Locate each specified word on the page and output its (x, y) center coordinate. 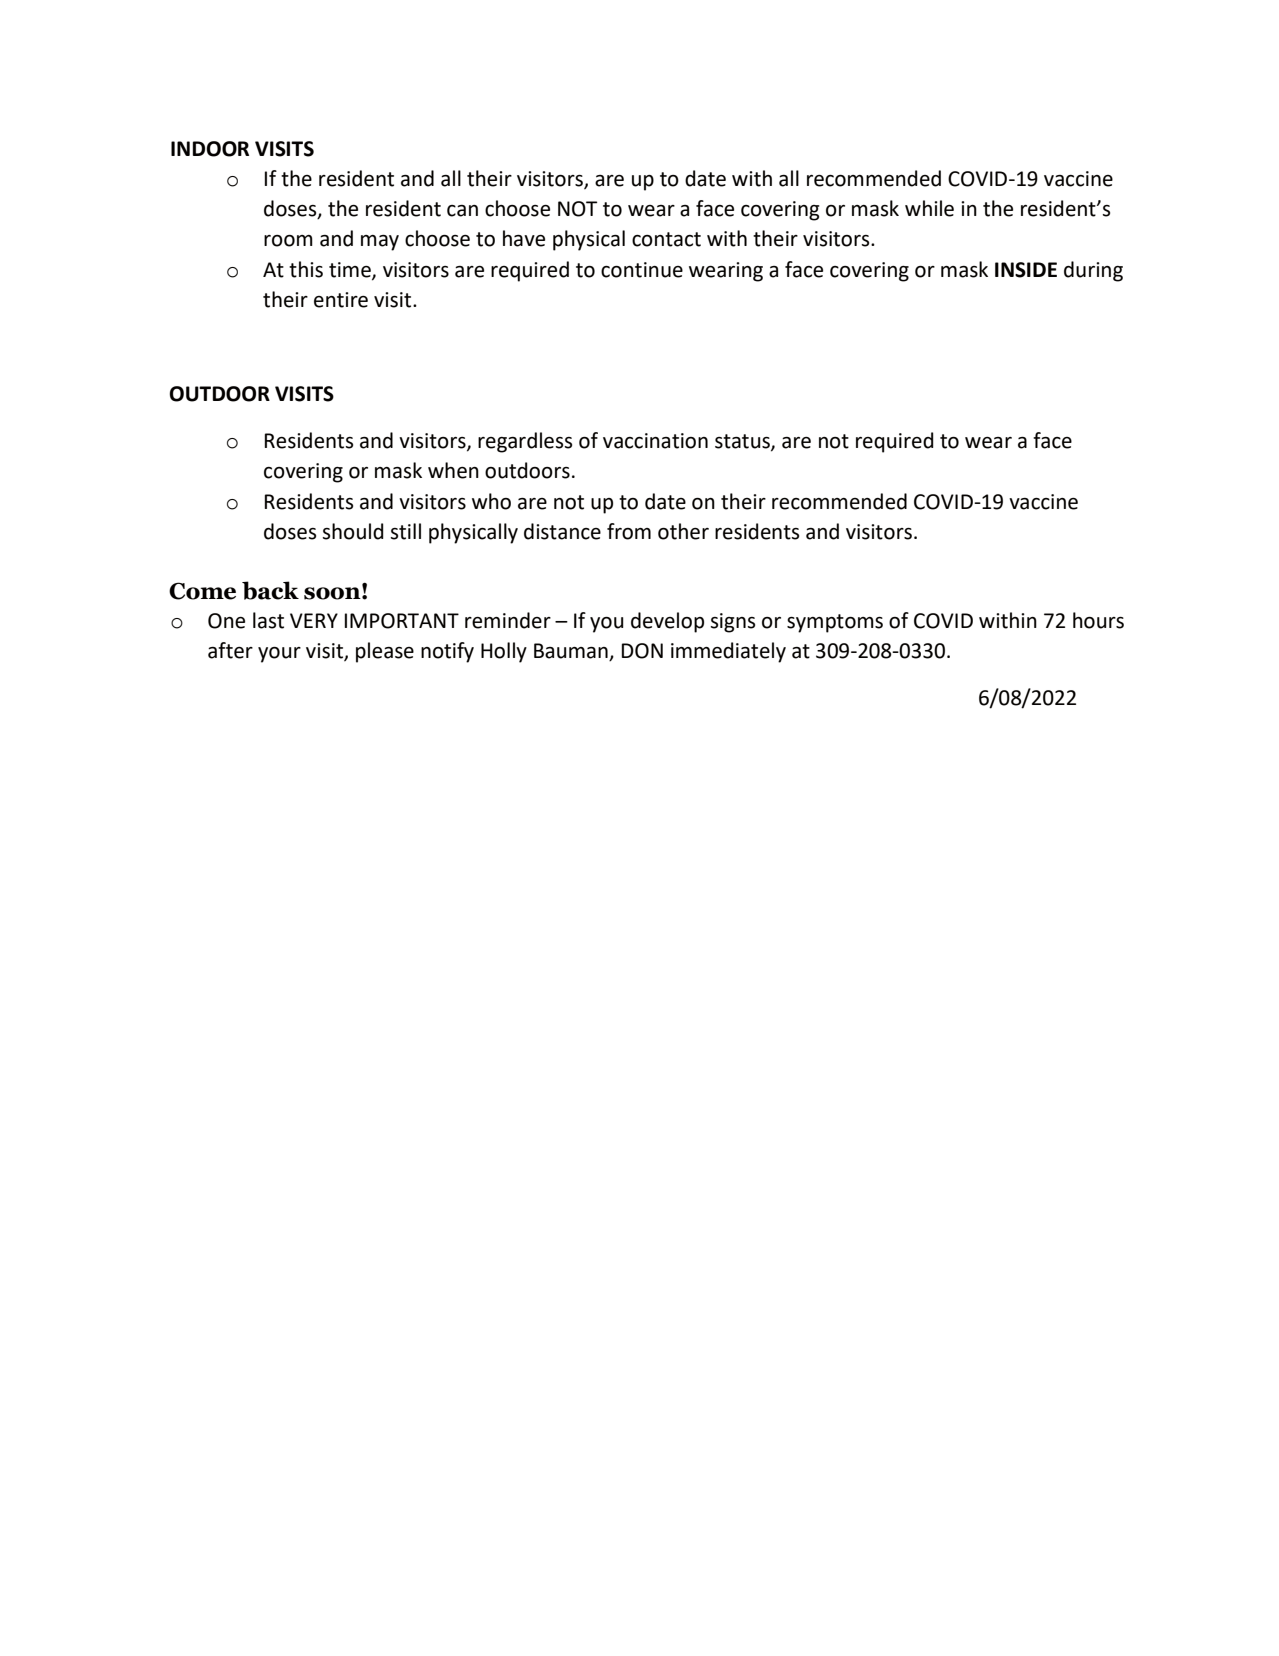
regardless (525, 442)
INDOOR (210, 149)
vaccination (655, 441)
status (743, 442)
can (462, 211)
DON (642, 651)
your (279, 655)
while (929, 208)
